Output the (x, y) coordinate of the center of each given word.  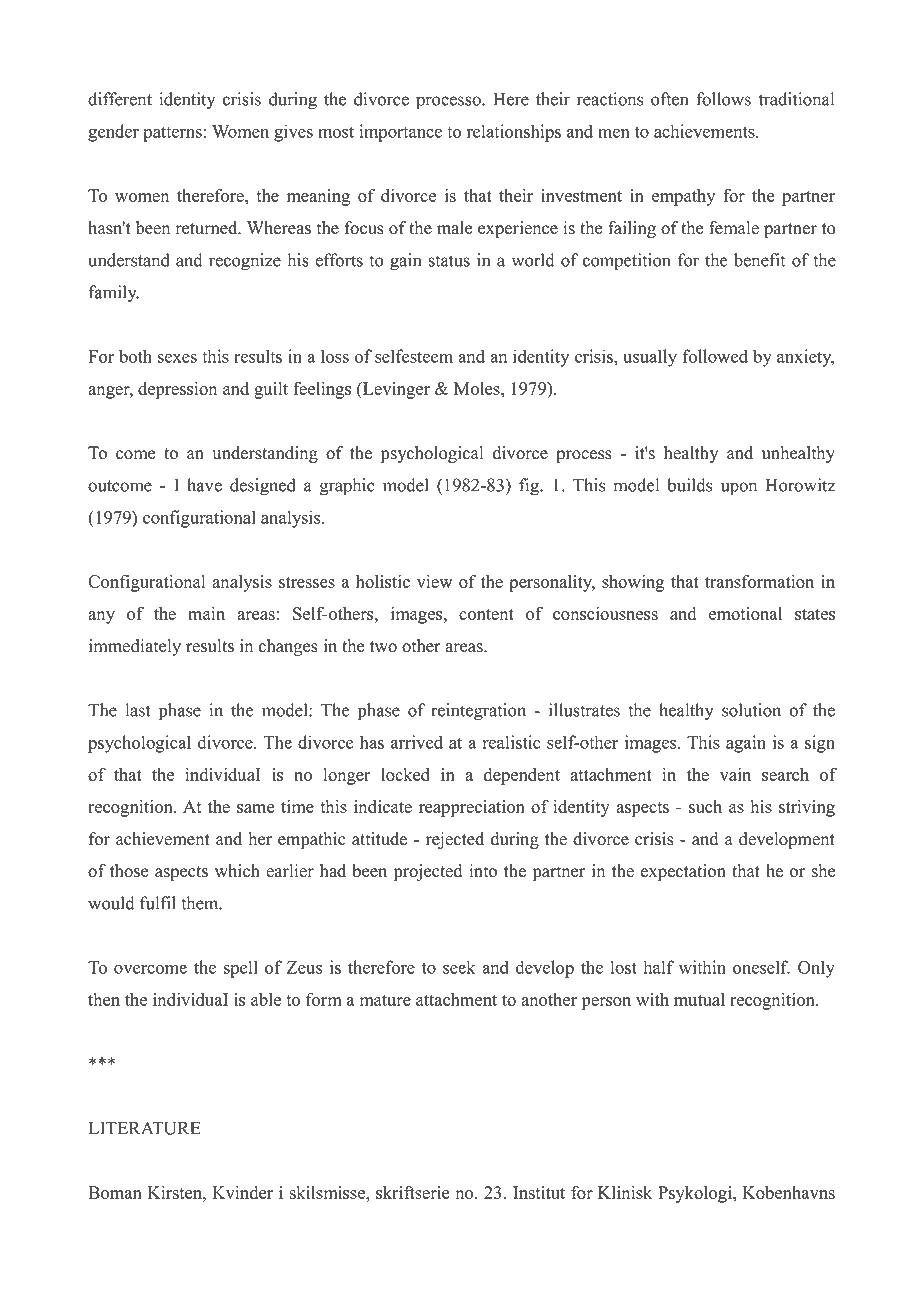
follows (723, 99)
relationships (514, 133)
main (206, 613)
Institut (539, 1192)
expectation (683, 872)
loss (335, 356)
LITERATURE (145, 1128)
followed (715, 356)
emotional (745, 613)
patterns (172, 134)
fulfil (158, 903)
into (483, 871)
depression (177, 390)
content (486, 614)
